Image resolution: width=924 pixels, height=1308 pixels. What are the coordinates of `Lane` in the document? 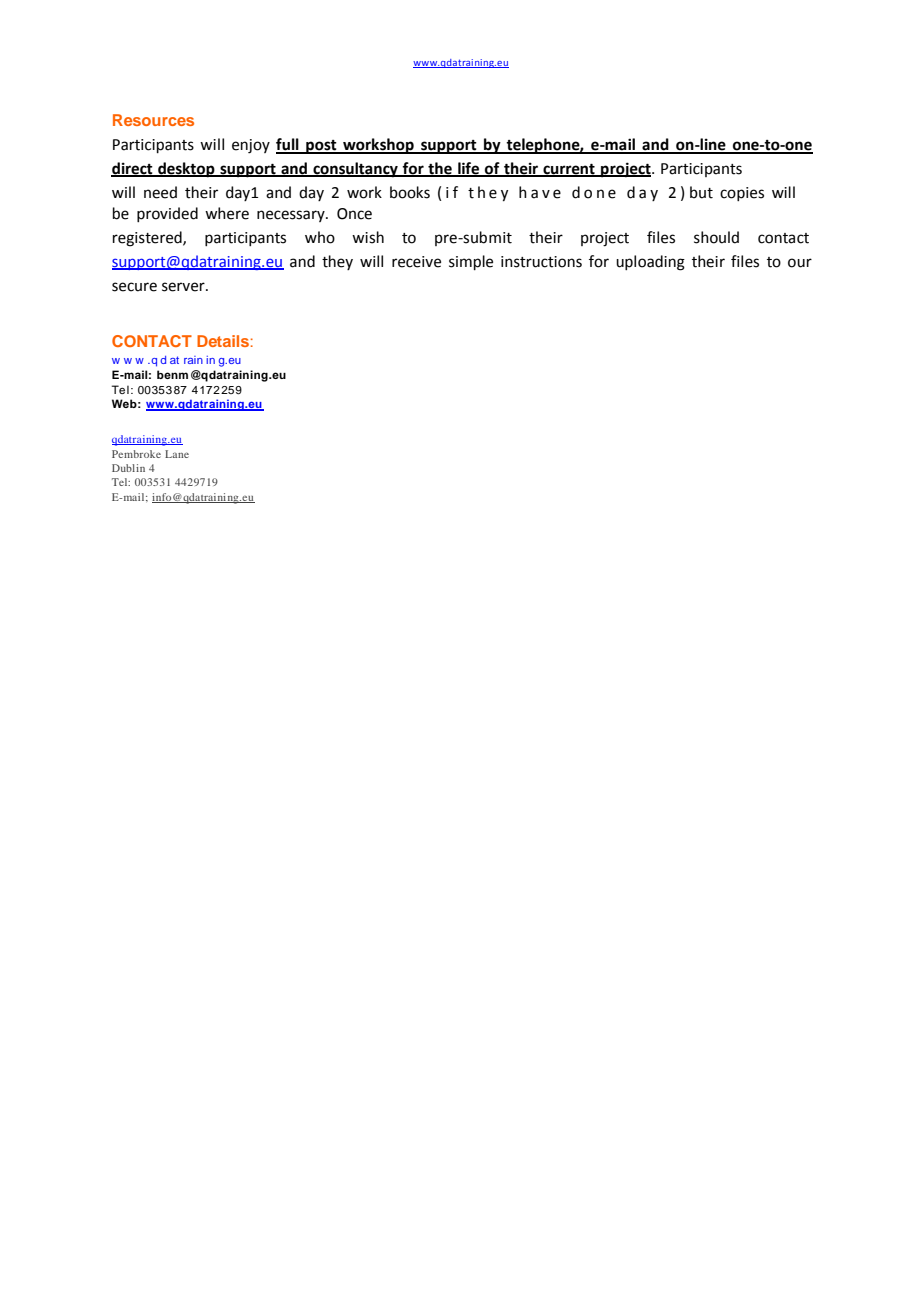 It's located at (177, 454).
